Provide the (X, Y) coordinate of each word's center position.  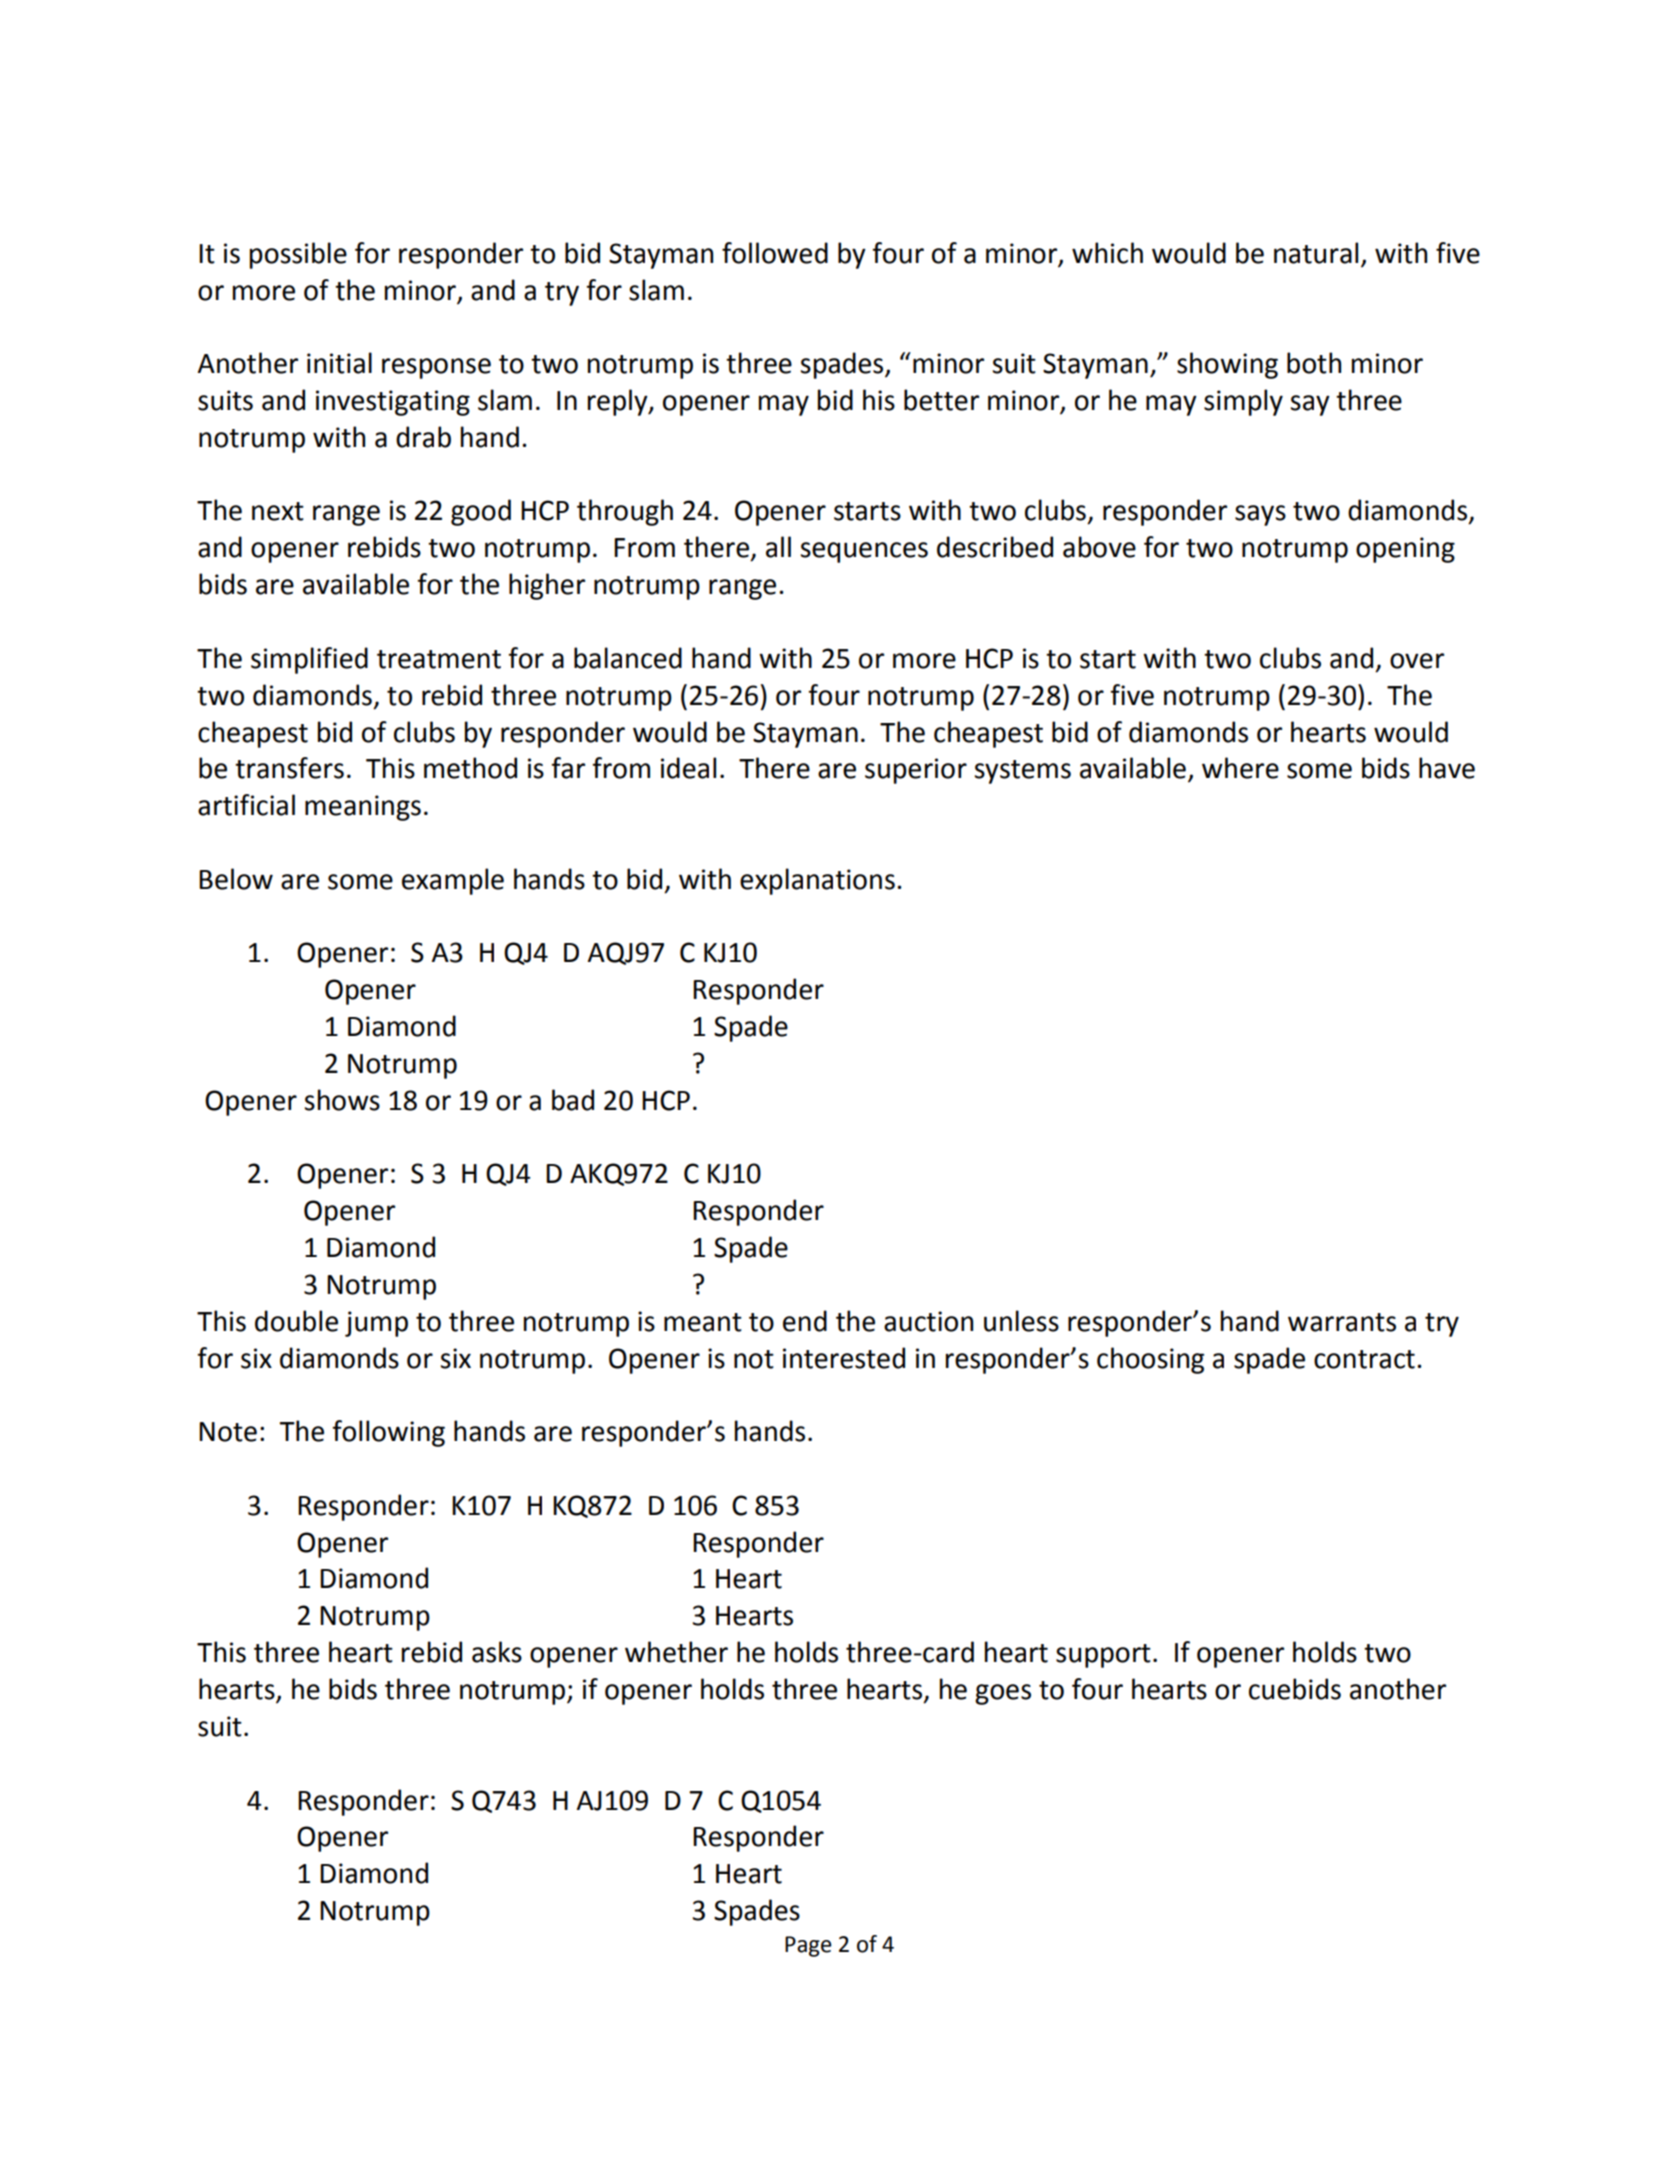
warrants (1342, 1322)
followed (775, 253)
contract (1364, 1359)
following (388, 1433)
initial (339, 363)
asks (497, 1652)
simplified (309, 660)
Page (808, 1946)
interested (844, 1358)
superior (916, 771)
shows (342, 1100)
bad (573, 1100)
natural (1316, 253)
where (1240, 768)
